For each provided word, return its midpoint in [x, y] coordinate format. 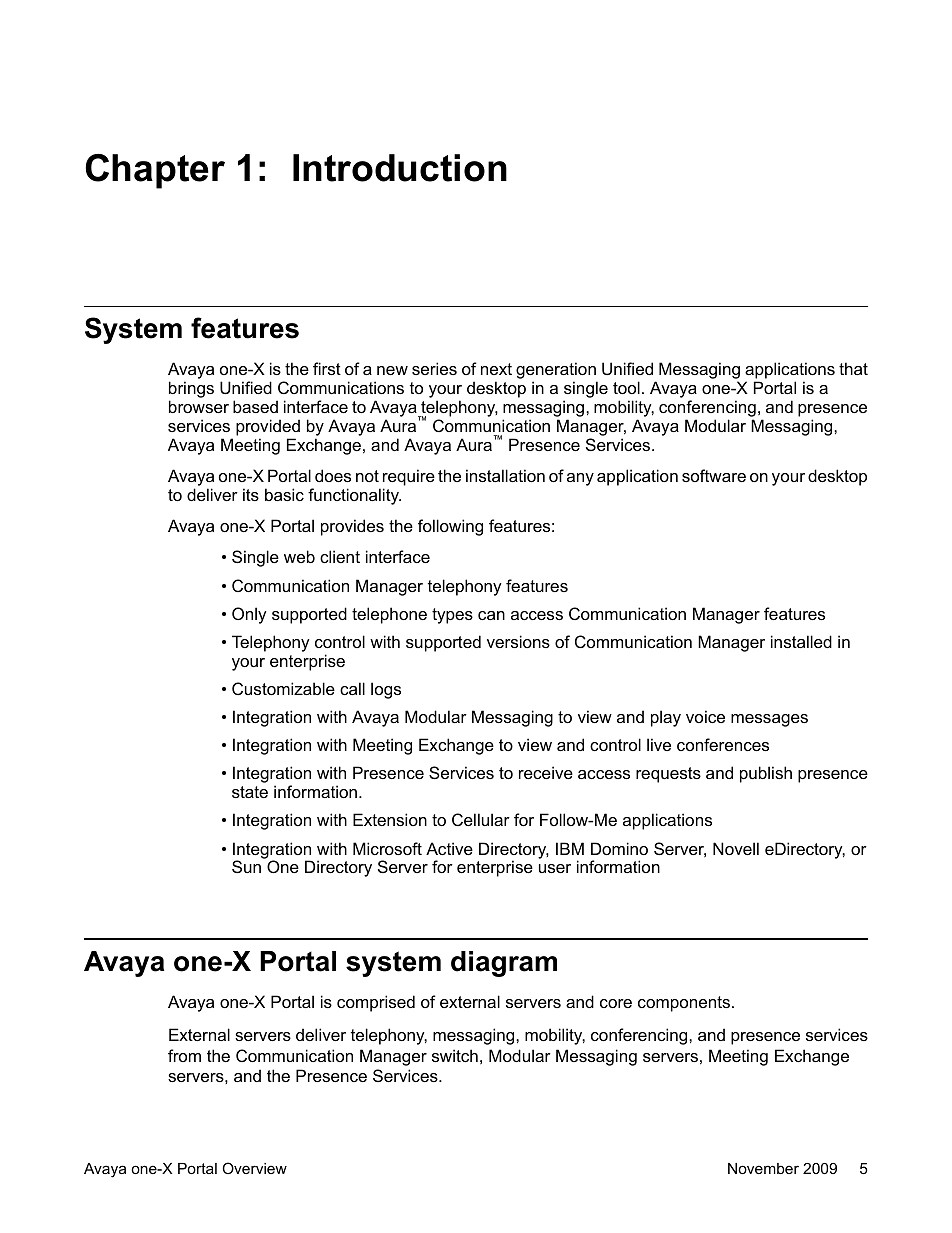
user [555, 868]
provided [268, 427]
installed [801, 641]
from [184, 1055]
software [714, 475]
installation [505, 475]
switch [455, 1055]
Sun [246, 866]
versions [518, 641]
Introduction [400, 168]
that [853, 368]
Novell [736, 848]
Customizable [283, 688]
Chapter [155, 171]
